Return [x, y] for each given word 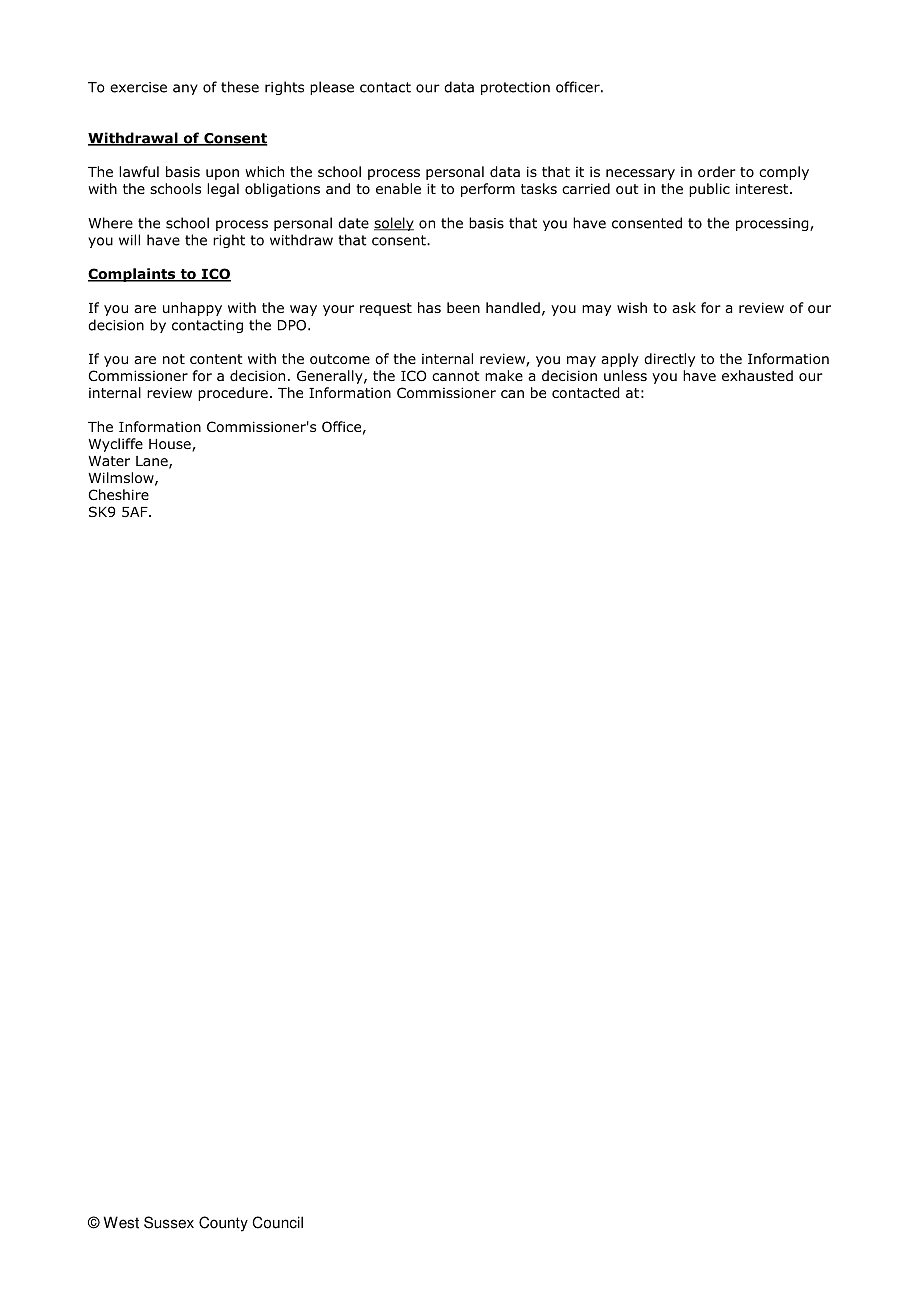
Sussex [169, 1222]
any [185, 89]
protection [515, 88]
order [717, 172]
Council [277, 1222]
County [223, 1224]
